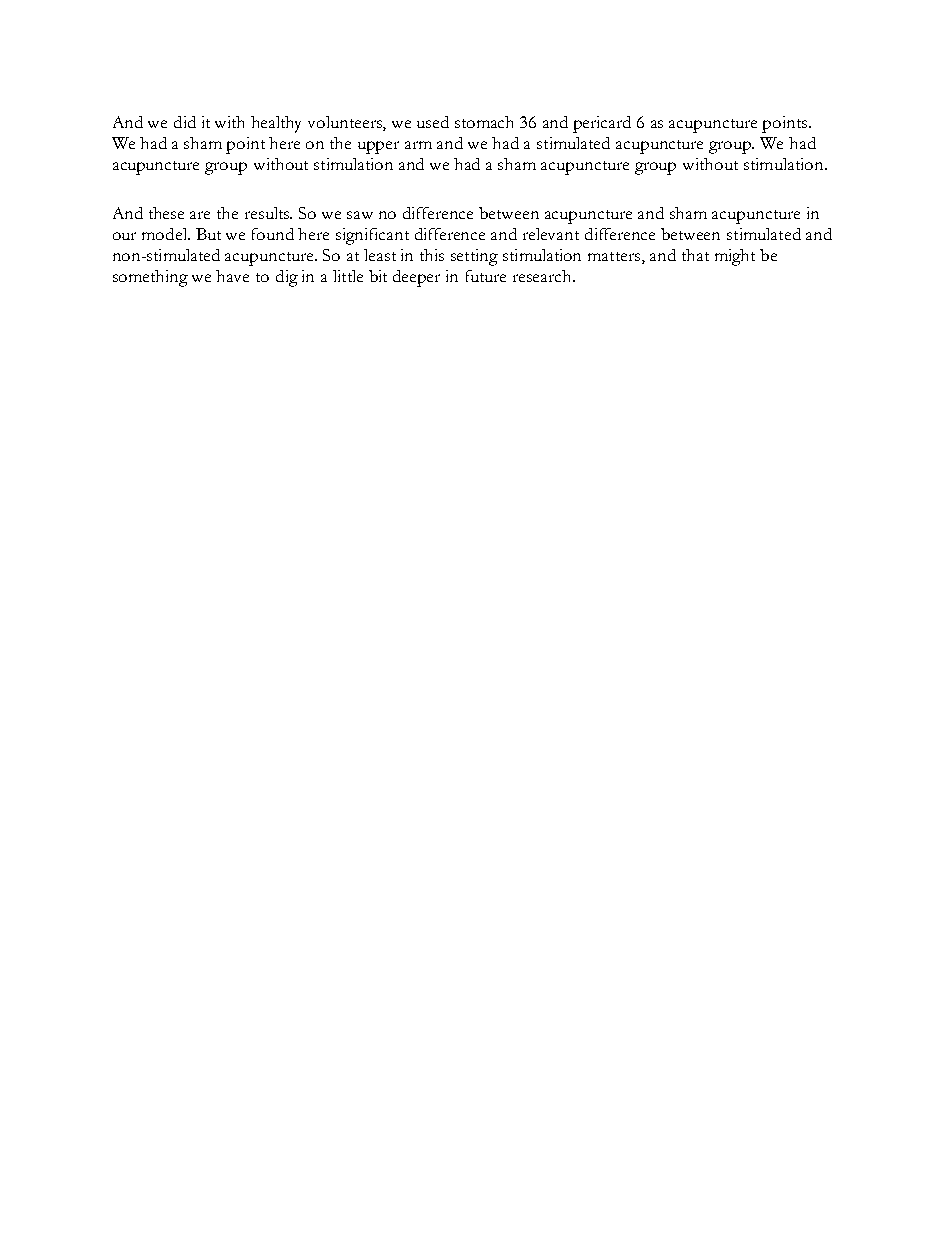 The height and width of the screenshot is (1233, 952). What do you see at coordinates (232, 276) in the screenshot?
I see `have` at bounding box center [232, 276].
